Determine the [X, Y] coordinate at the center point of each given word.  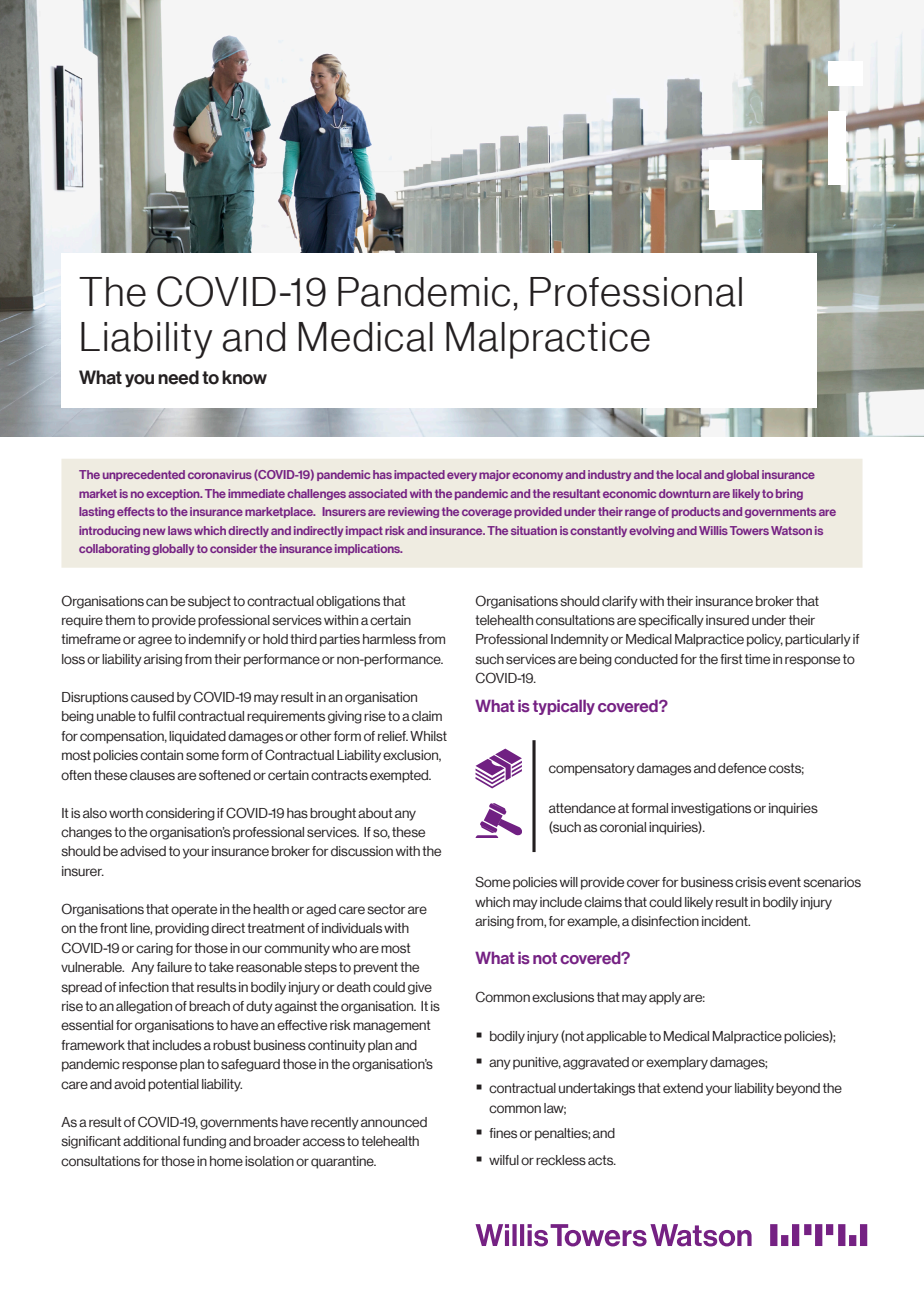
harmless [389, 639]
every [462, 476]
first [731, 659]
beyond [798, 1089]
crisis [750, 882]
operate [194, 910]
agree [155, 641]
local [688, 474]
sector [386, 909]
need [178, 377]
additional [151, 1141]
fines [503, 1133]
